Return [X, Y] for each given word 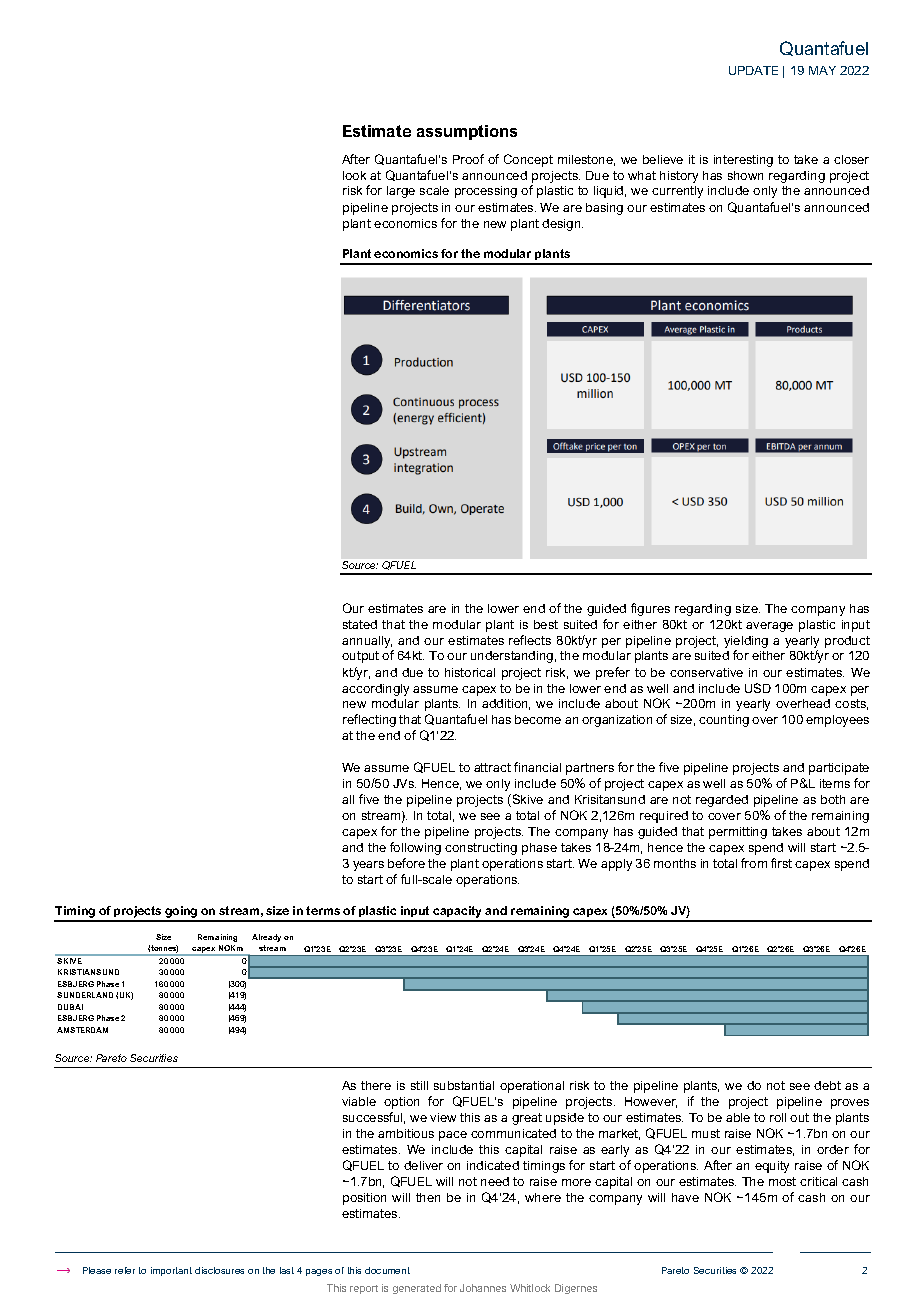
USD [758, 688]
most [782, 1181]
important [171, 1271]
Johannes [483, 1288]
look [354, 175]
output [360, 657]
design [562, 225]
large [401, 192]
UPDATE [753, 70]
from [754, 863]
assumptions [467, 132]
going [181, 913]
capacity [458, 913]
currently [677, 192]
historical [470, 672]
